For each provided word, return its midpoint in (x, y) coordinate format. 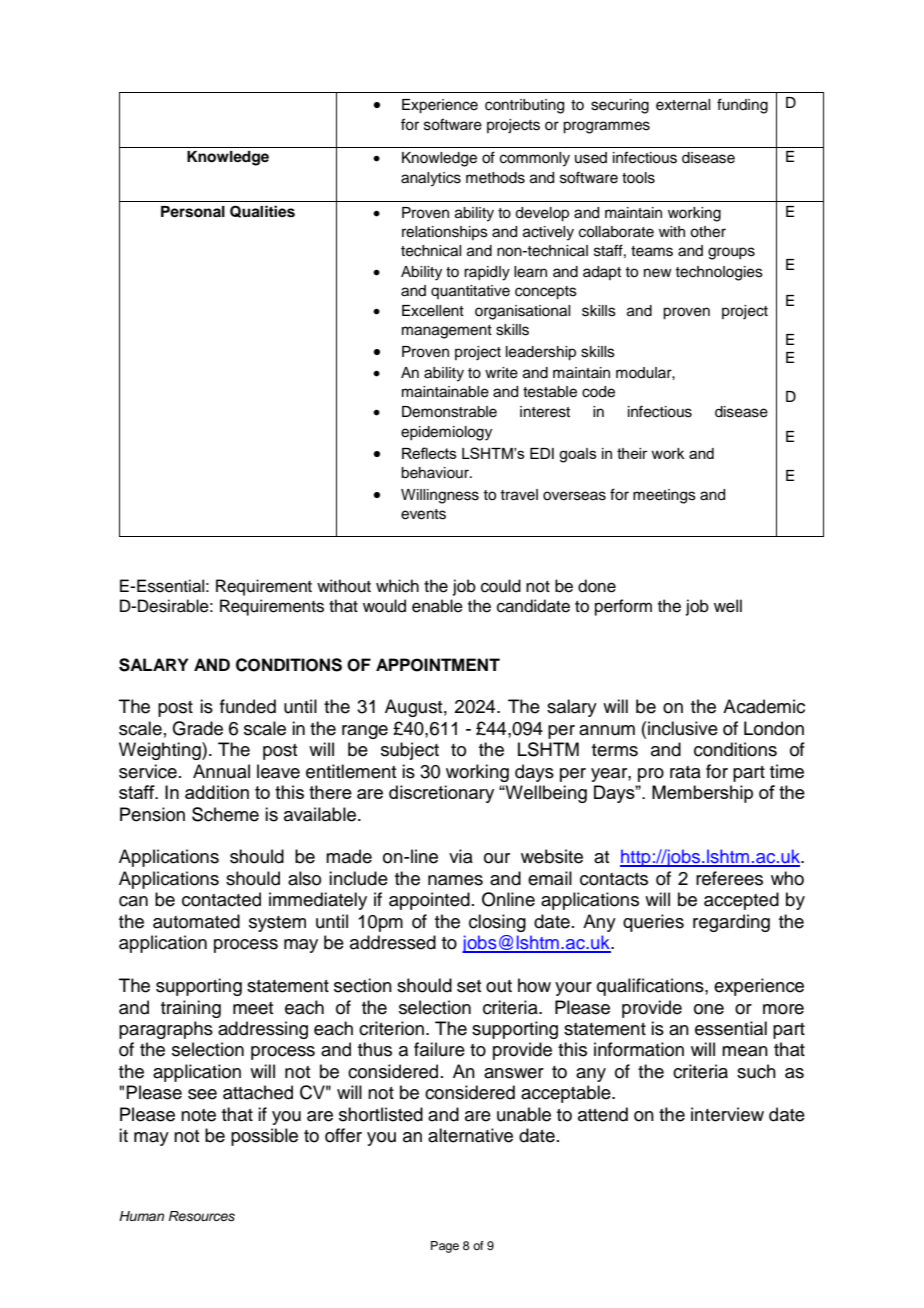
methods (495, 178)
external (683, 105)
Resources (202, 1216)
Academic (764, 706)
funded (248, 706)
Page (445, 1247)
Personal (193, 212)
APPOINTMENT (438, 665)
